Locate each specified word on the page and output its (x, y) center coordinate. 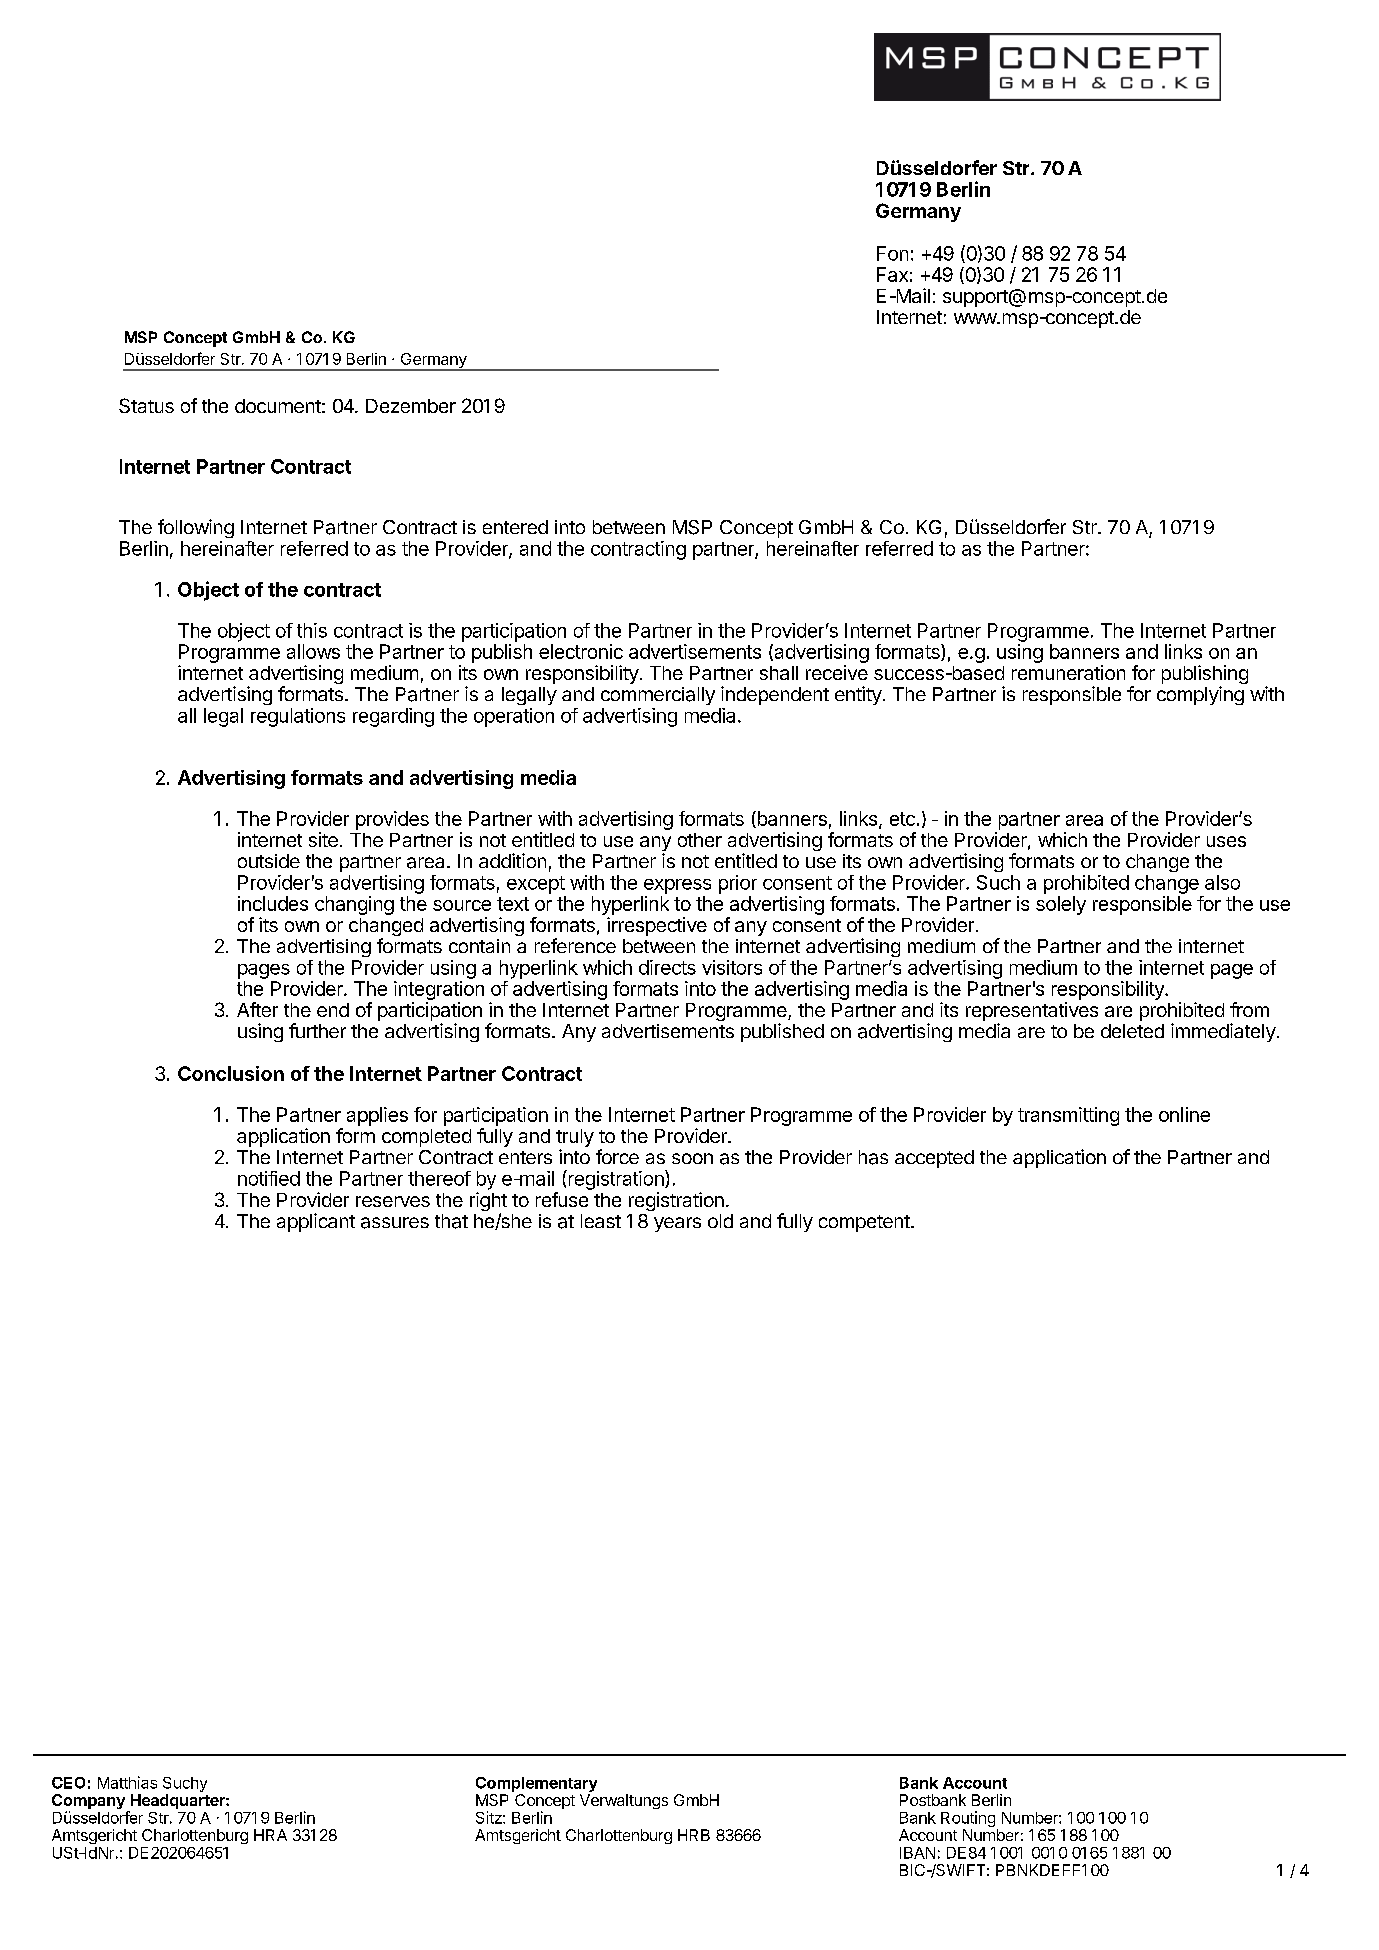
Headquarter (177, 1803)
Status (146, 405)
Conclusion (231, 1073)
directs (667, 967)
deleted (1132, 1031)
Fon (892, 253)
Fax (892, 274)
